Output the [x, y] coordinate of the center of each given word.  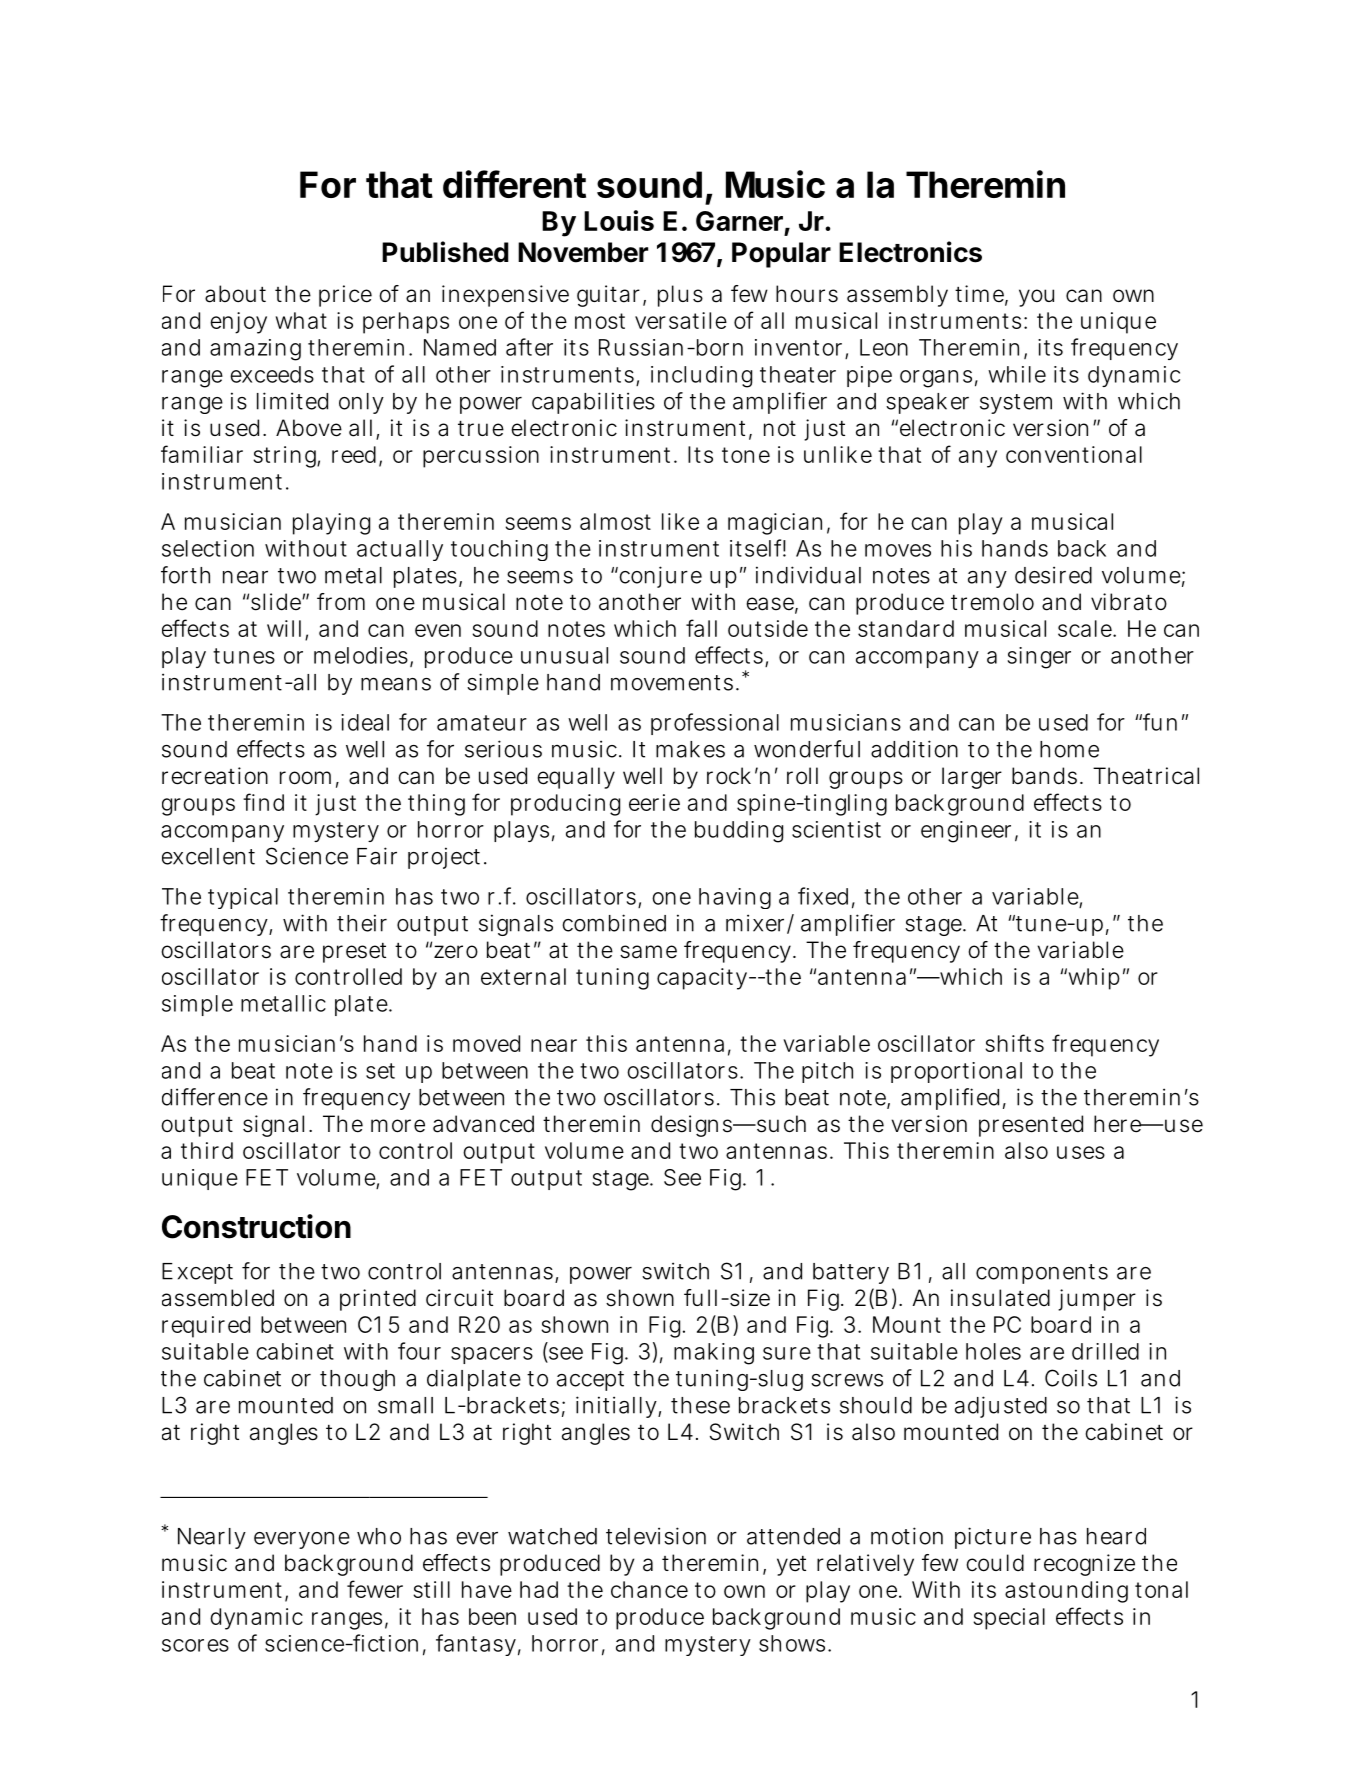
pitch [827, 1072]
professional [715, 724]
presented [1031, 1126]
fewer [375, 1589]
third [207, 1150]
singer [1039, 658]
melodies [361, 655]
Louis [619, 220]
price [345, 296]
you [1036, 298]
